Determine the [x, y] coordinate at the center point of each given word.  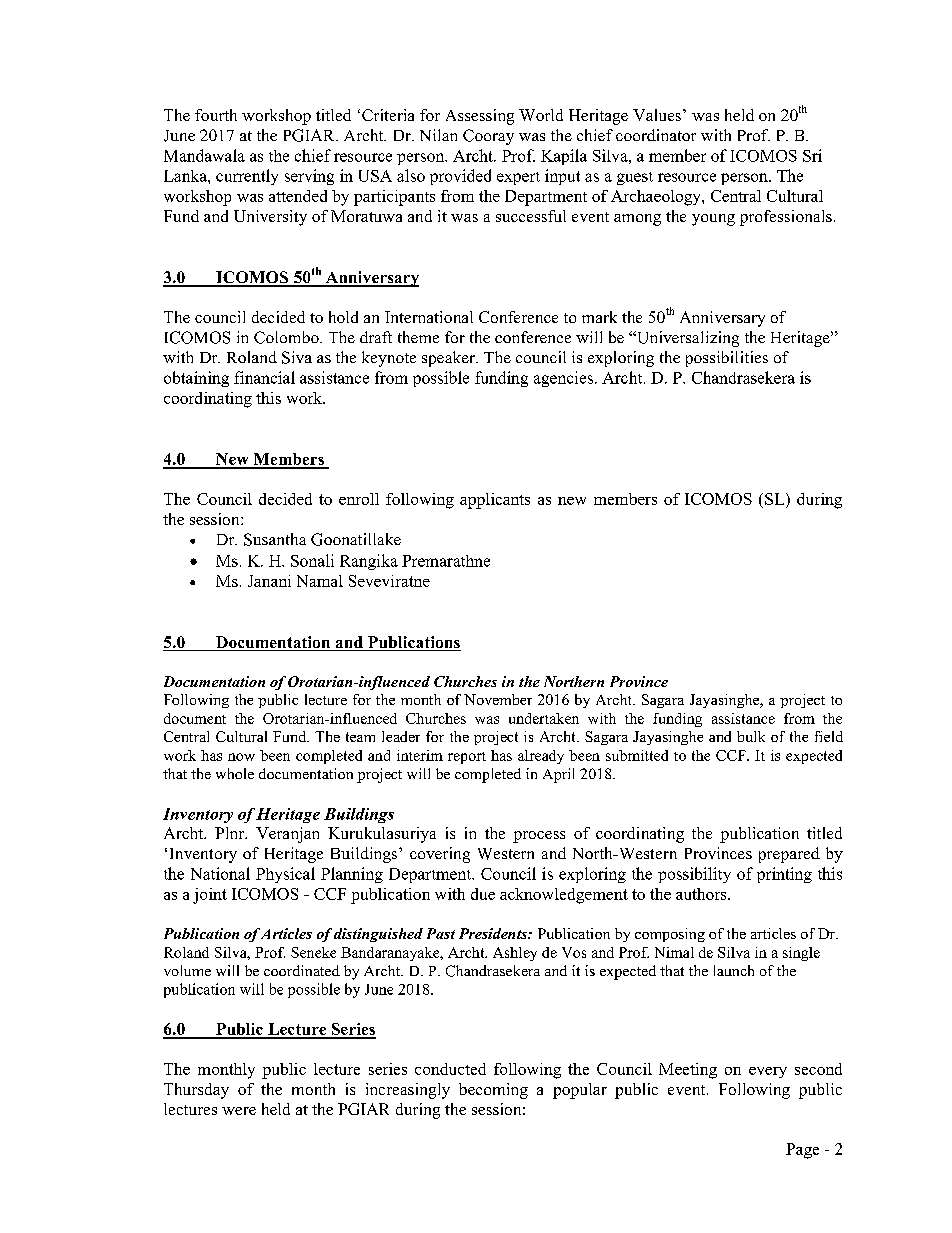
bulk [751, 736]
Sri [812, 155]
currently [247, 177]
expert [518, 178]
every [768, 1072]
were [239, 1111]
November [498, 699]
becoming [493, 1091]
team [360, 737]
